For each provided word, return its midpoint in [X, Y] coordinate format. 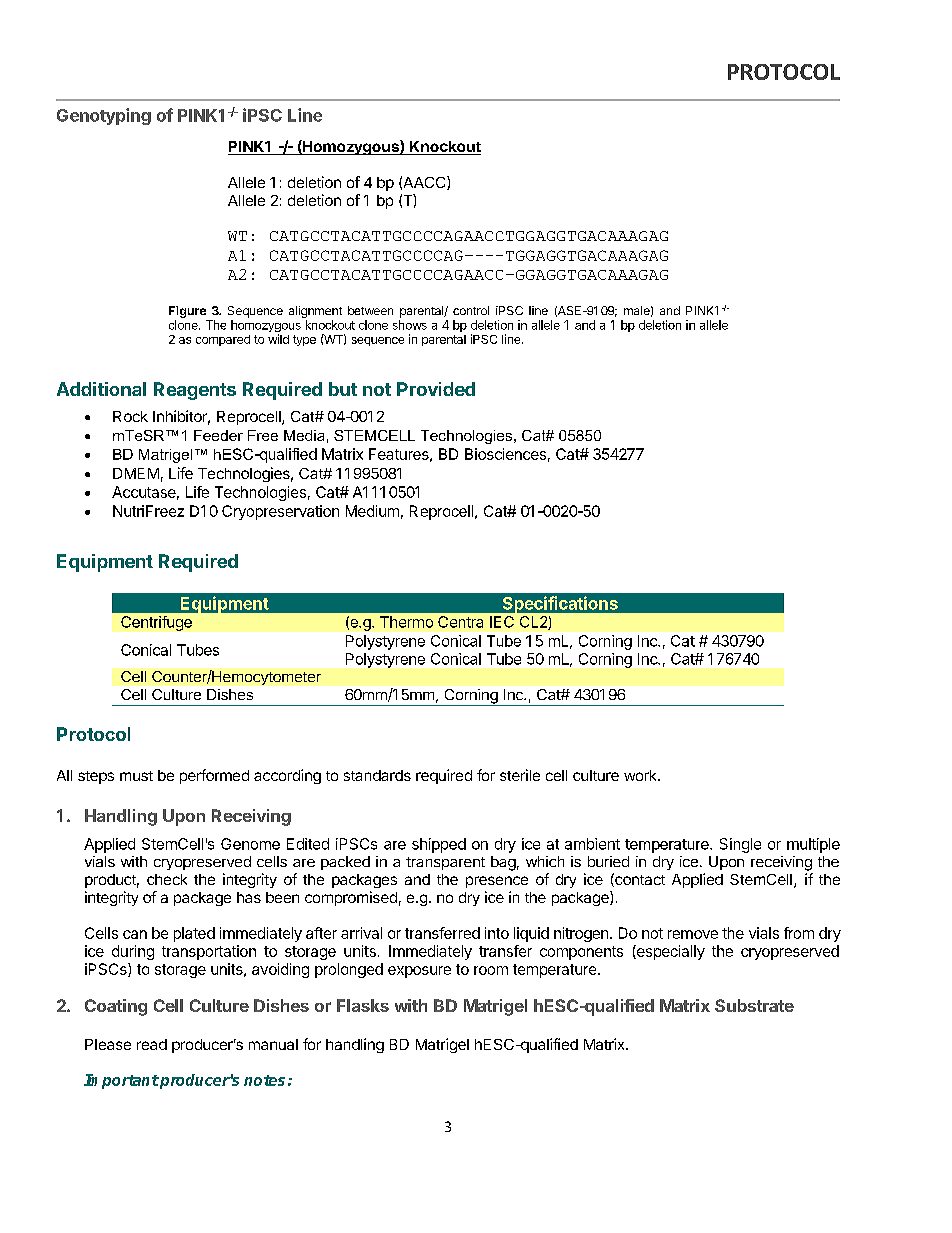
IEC [502, 622]
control [471, 310]
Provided [436, 389]
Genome [250, 844]
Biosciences [505, 454]
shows [410, 325]
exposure [419, 972]
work [641, 775]
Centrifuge [156, 623]
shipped [439, 845]
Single [740, 845]
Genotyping [104, 116]
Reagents [195, 391]
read [152, 1044]
